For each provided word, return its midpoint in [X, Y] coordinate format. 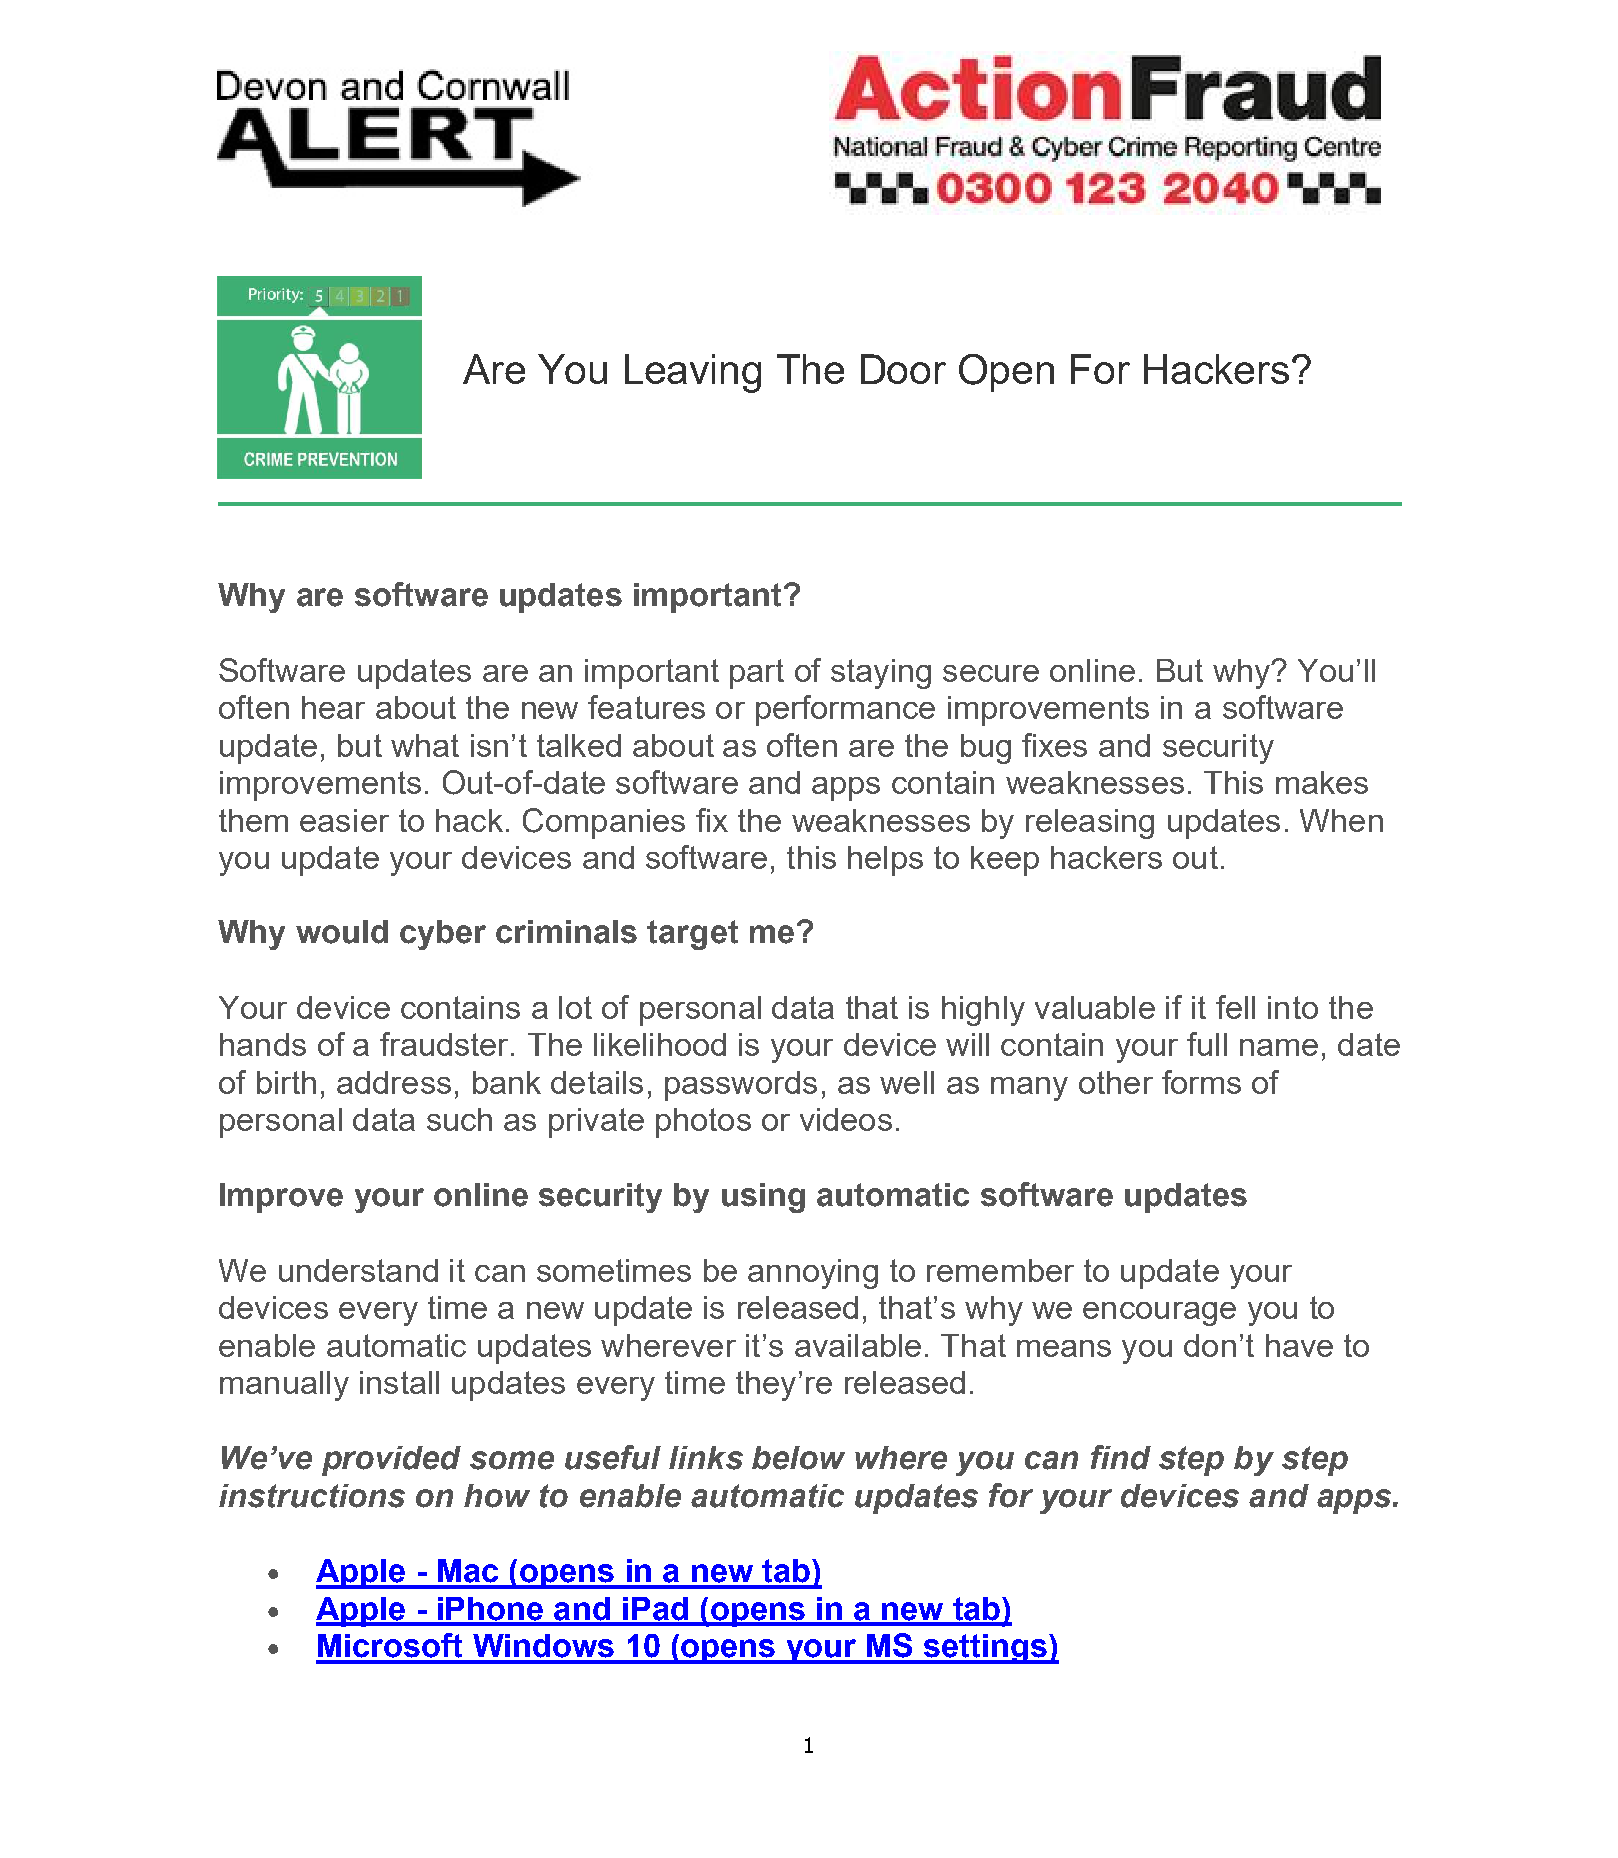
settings [985, 1649]
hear [333, 707]
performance [845, 710]
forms [1201, 1082]
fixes [1054, 745]
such [459, 1119]
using [763, 1198]
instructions [312, 1496]
